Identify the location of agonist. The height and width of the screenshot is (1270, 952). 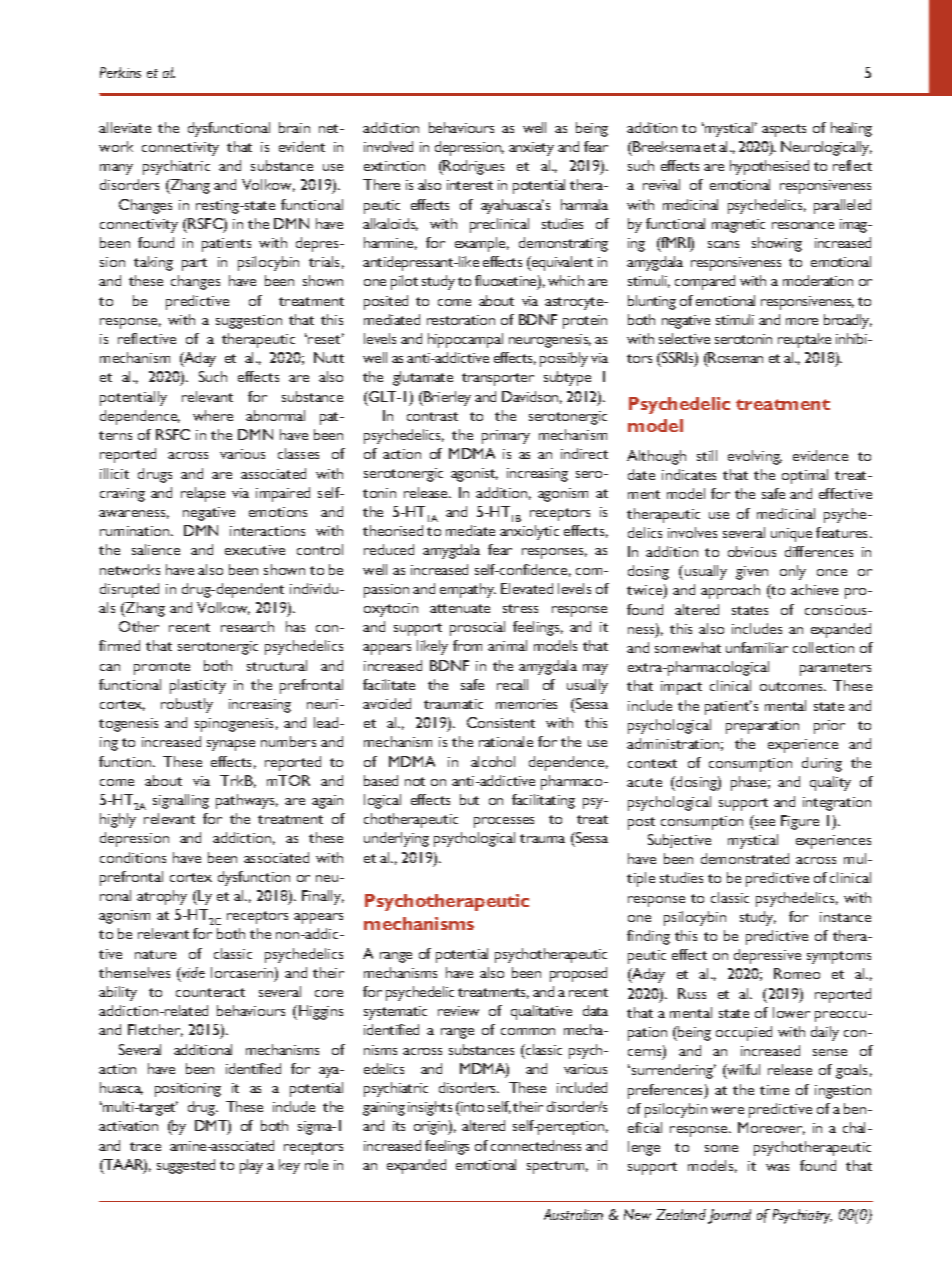
(474, 475).
